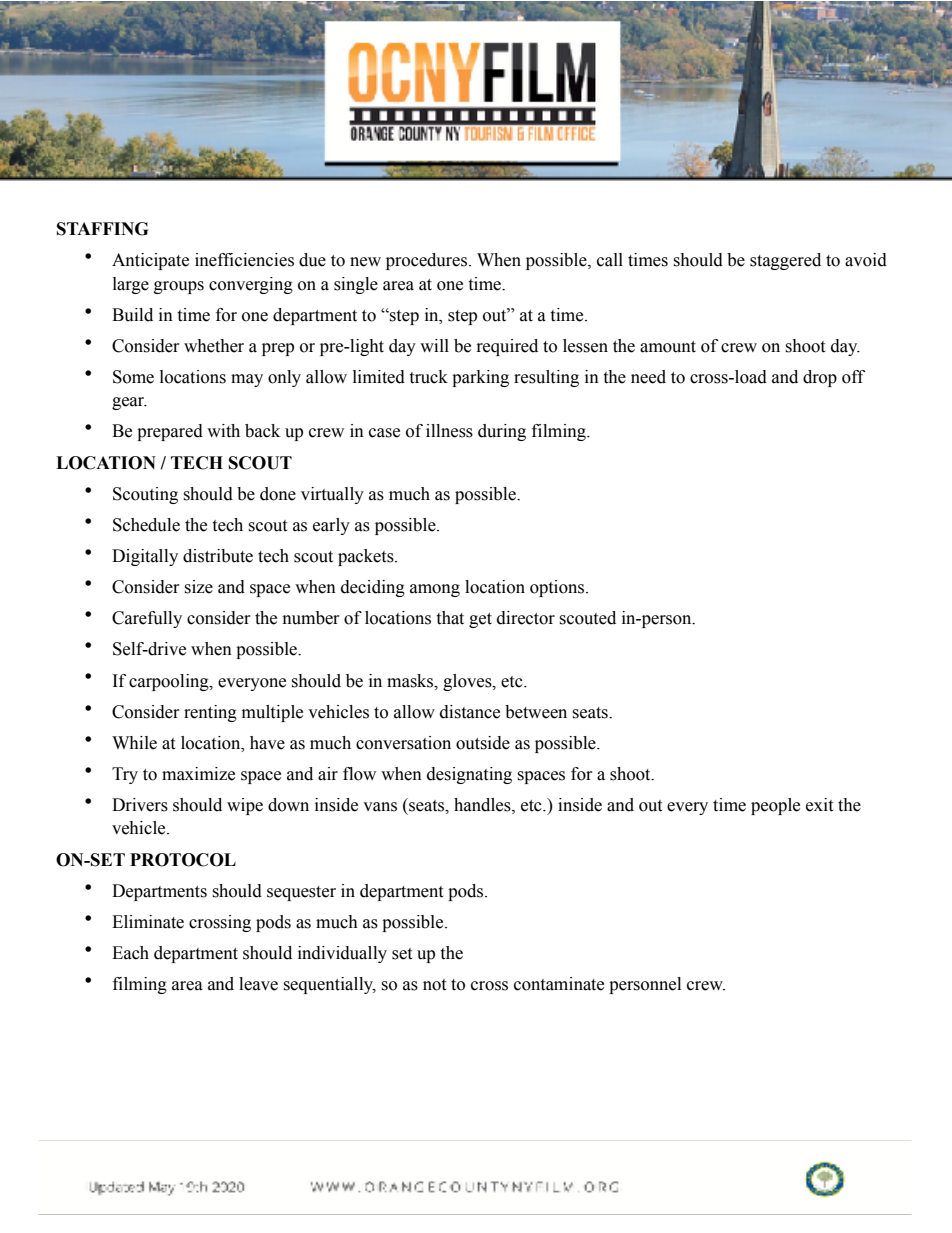 The height and width of the document is (1233, 952). I want to click on procedures, so click(428, 261).
